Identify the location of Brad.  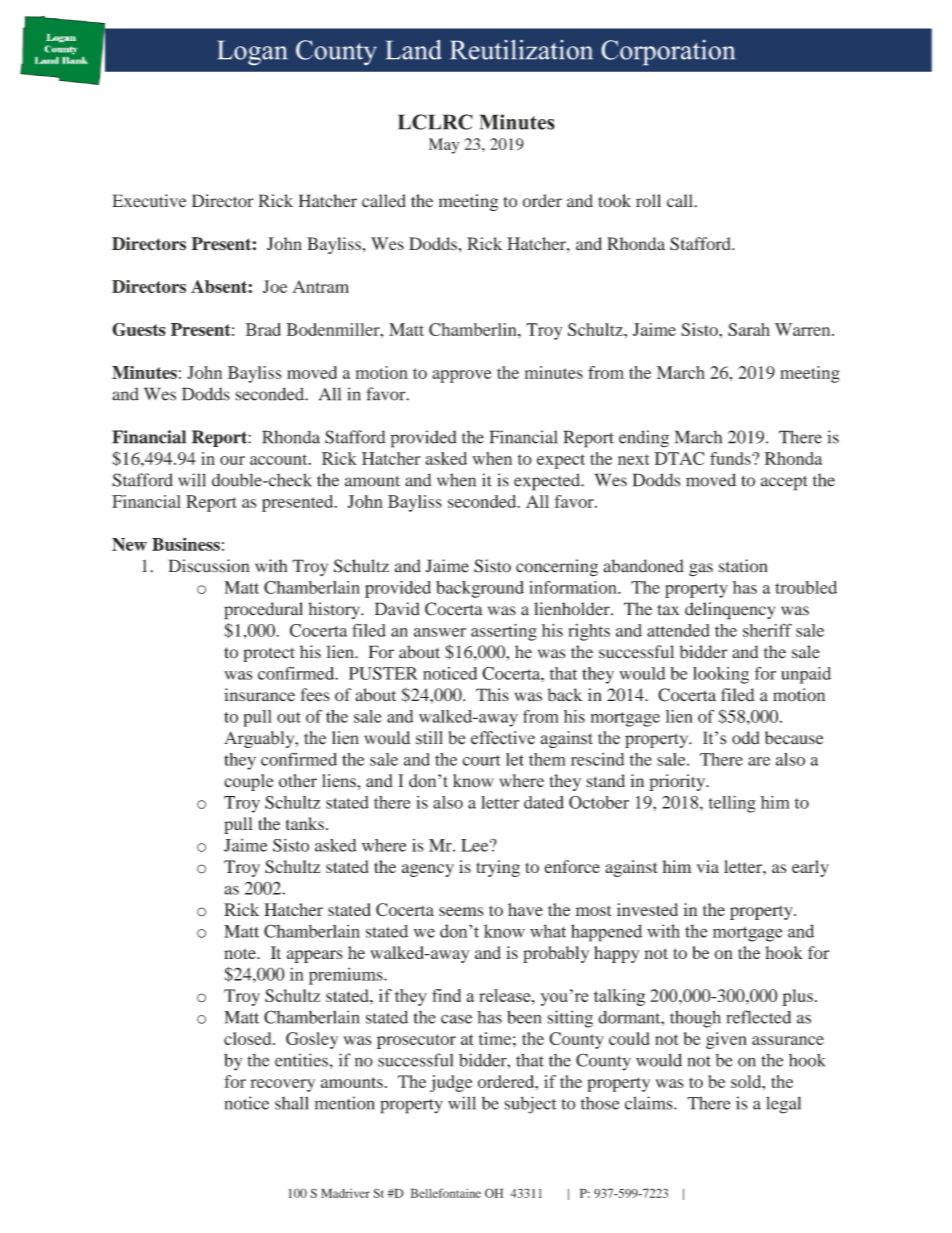
(263, 329).
